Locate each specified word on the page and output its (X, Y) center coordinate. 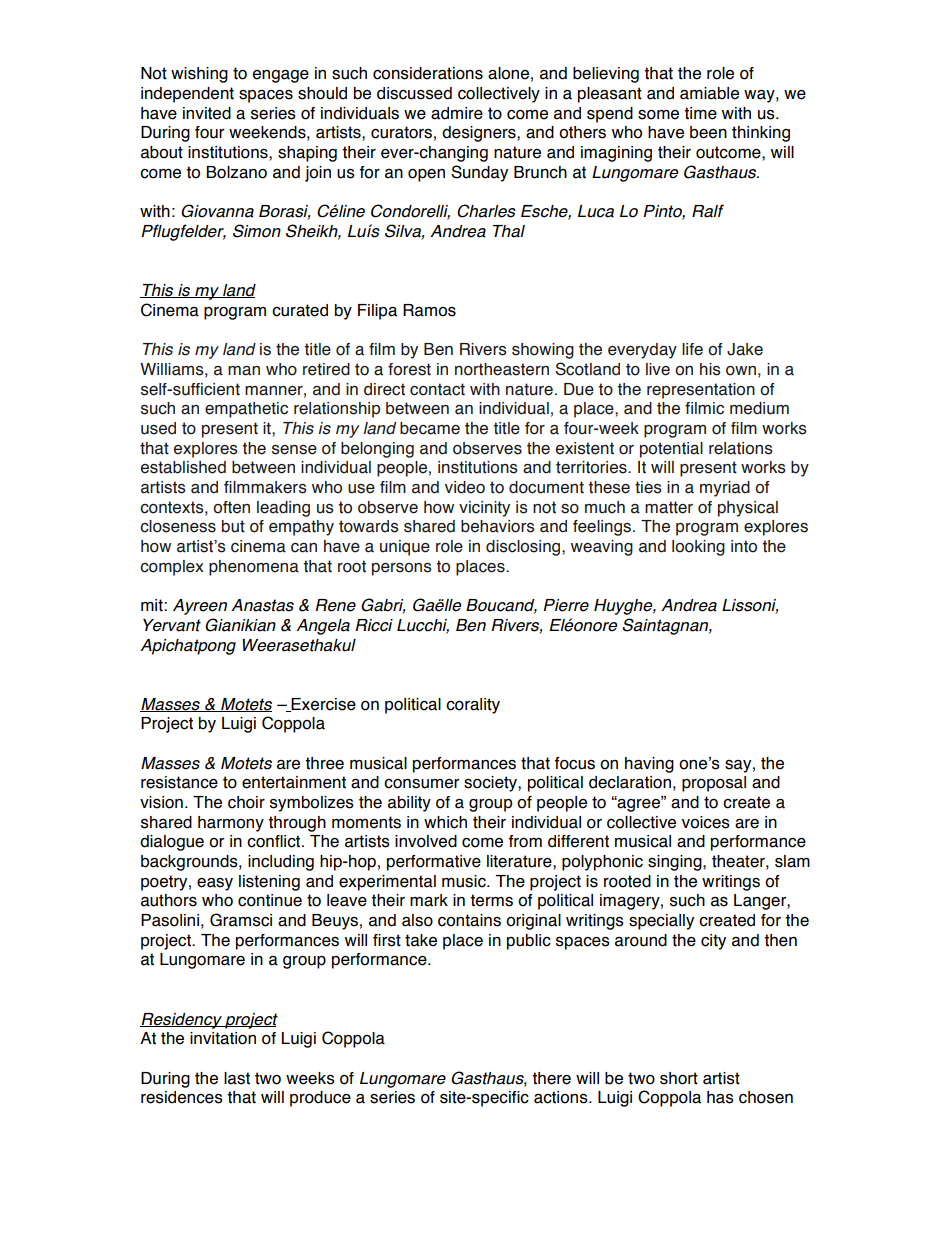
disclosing (524, 548)
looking (698, 548)
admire (457, 113)
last (237, 1078)
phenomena (254, 568)
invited (207, 113)
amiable (709, 93)
